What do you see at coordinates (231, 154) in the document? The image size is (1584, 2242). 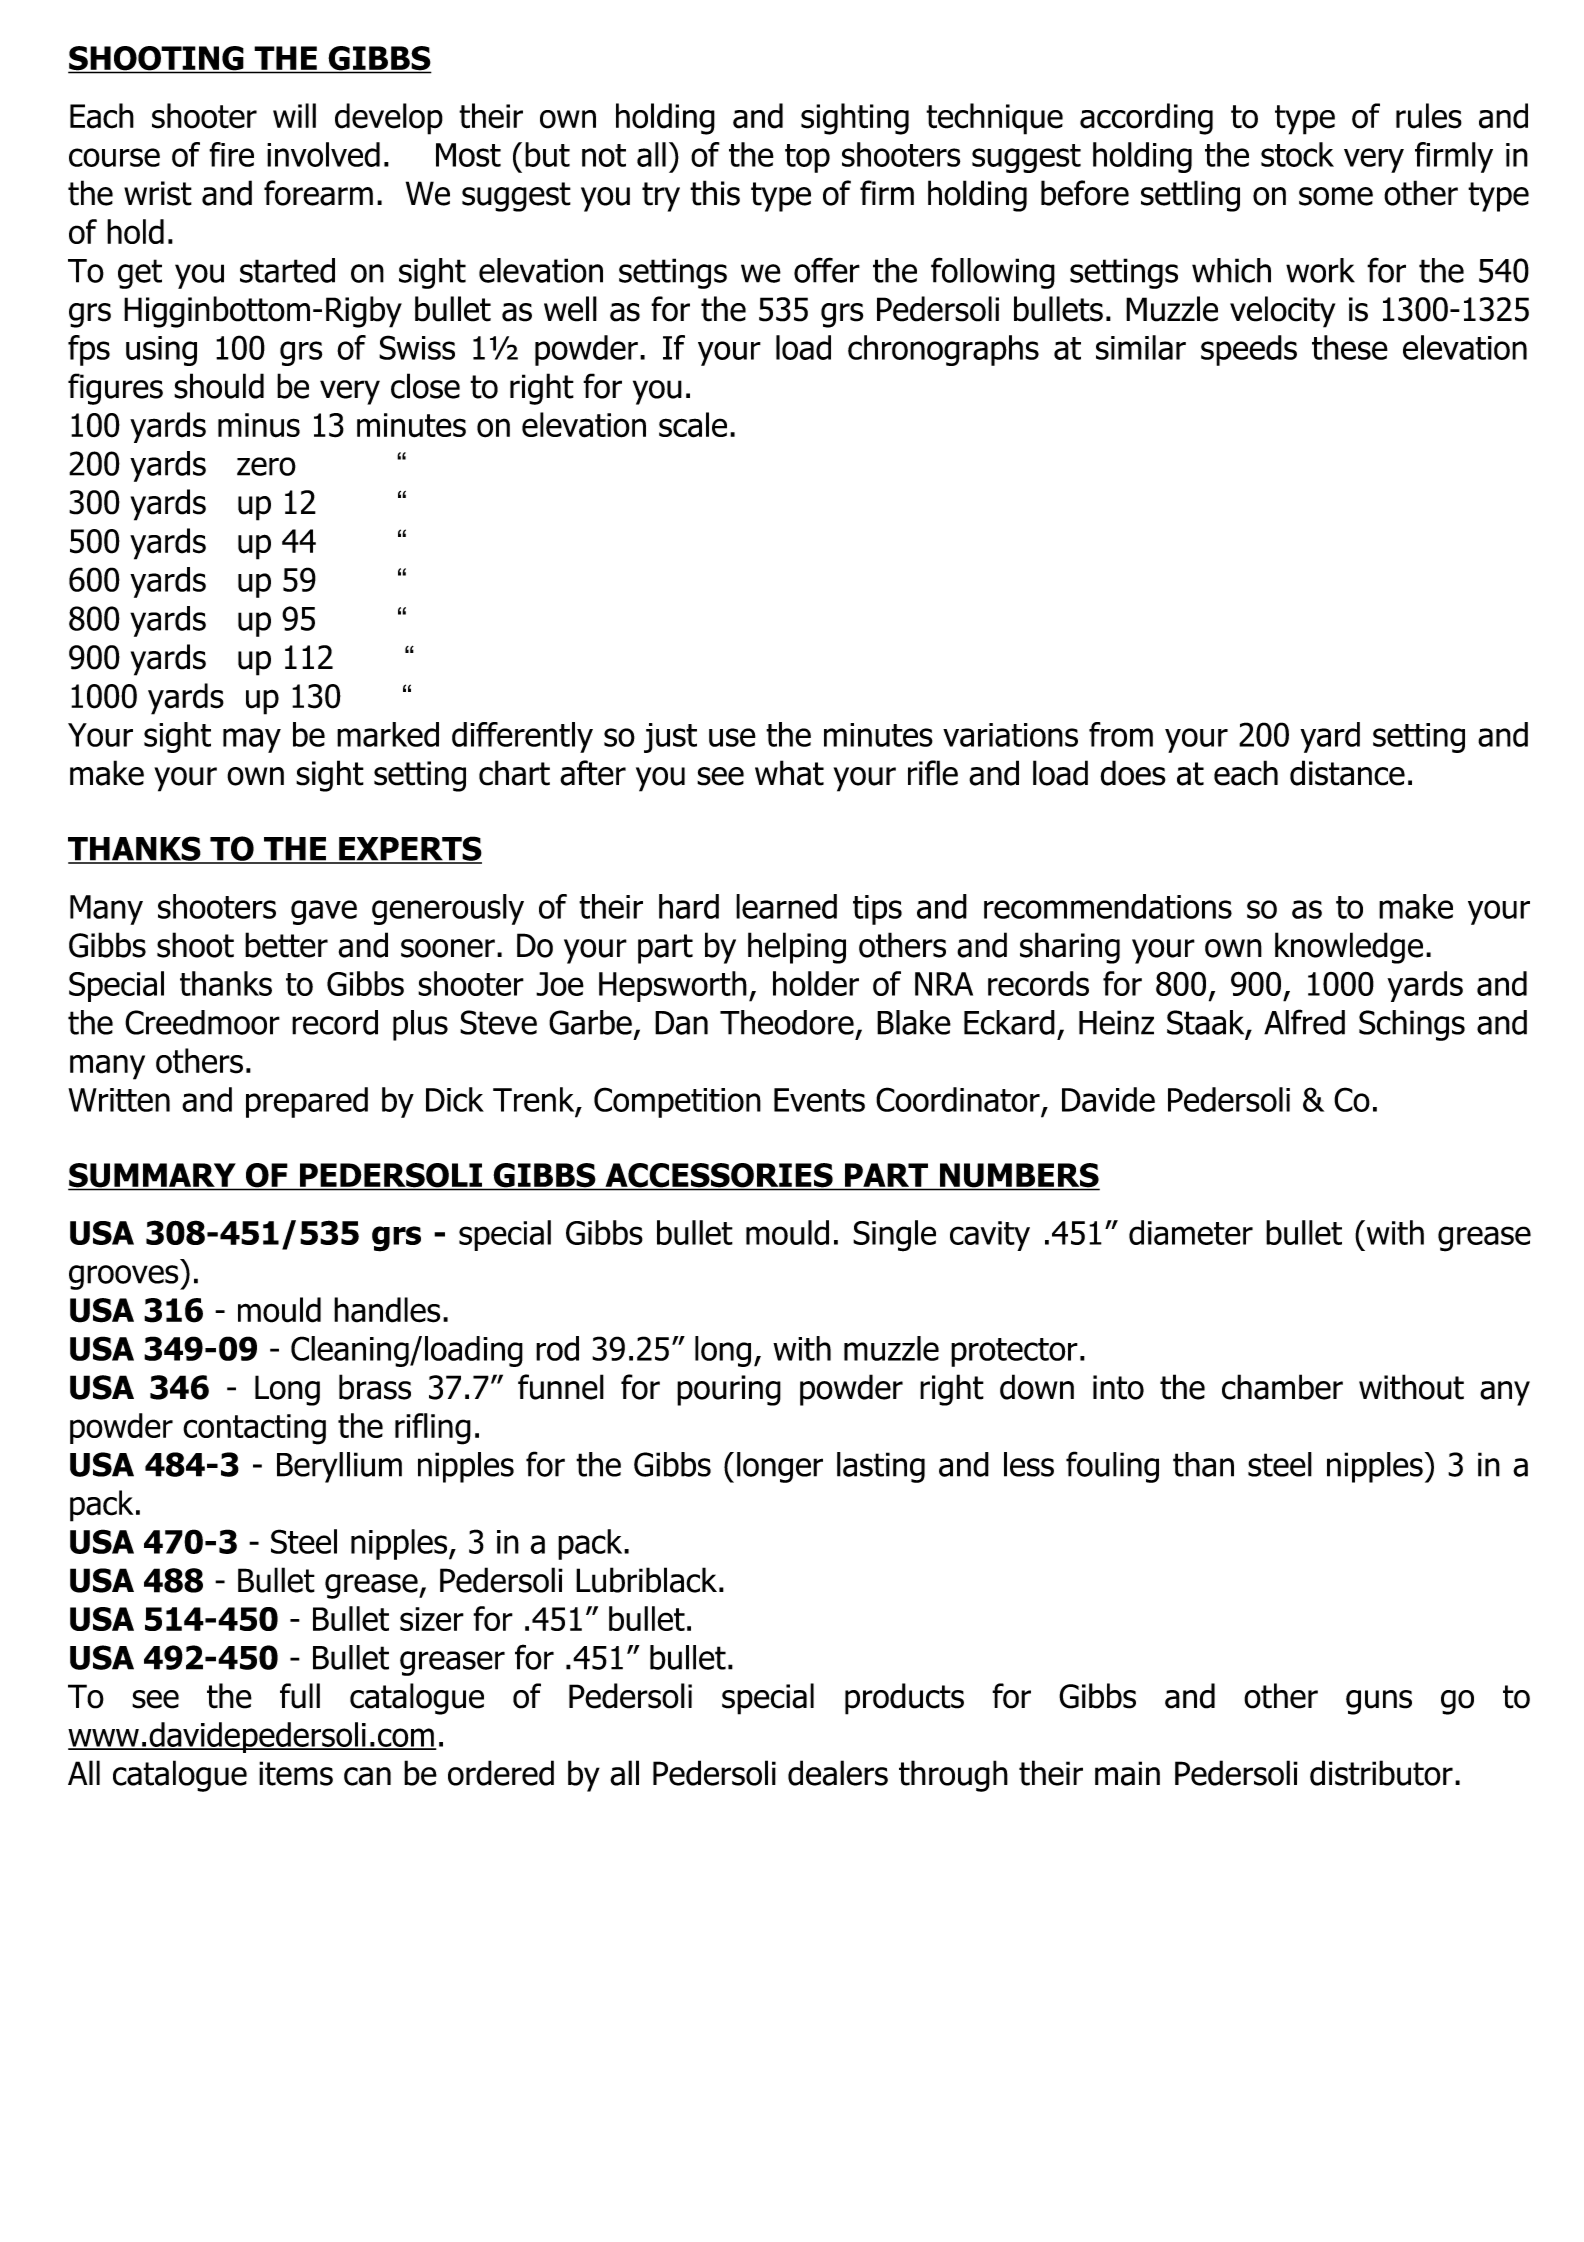 I see `fire` at bounding box center [231, 154].
